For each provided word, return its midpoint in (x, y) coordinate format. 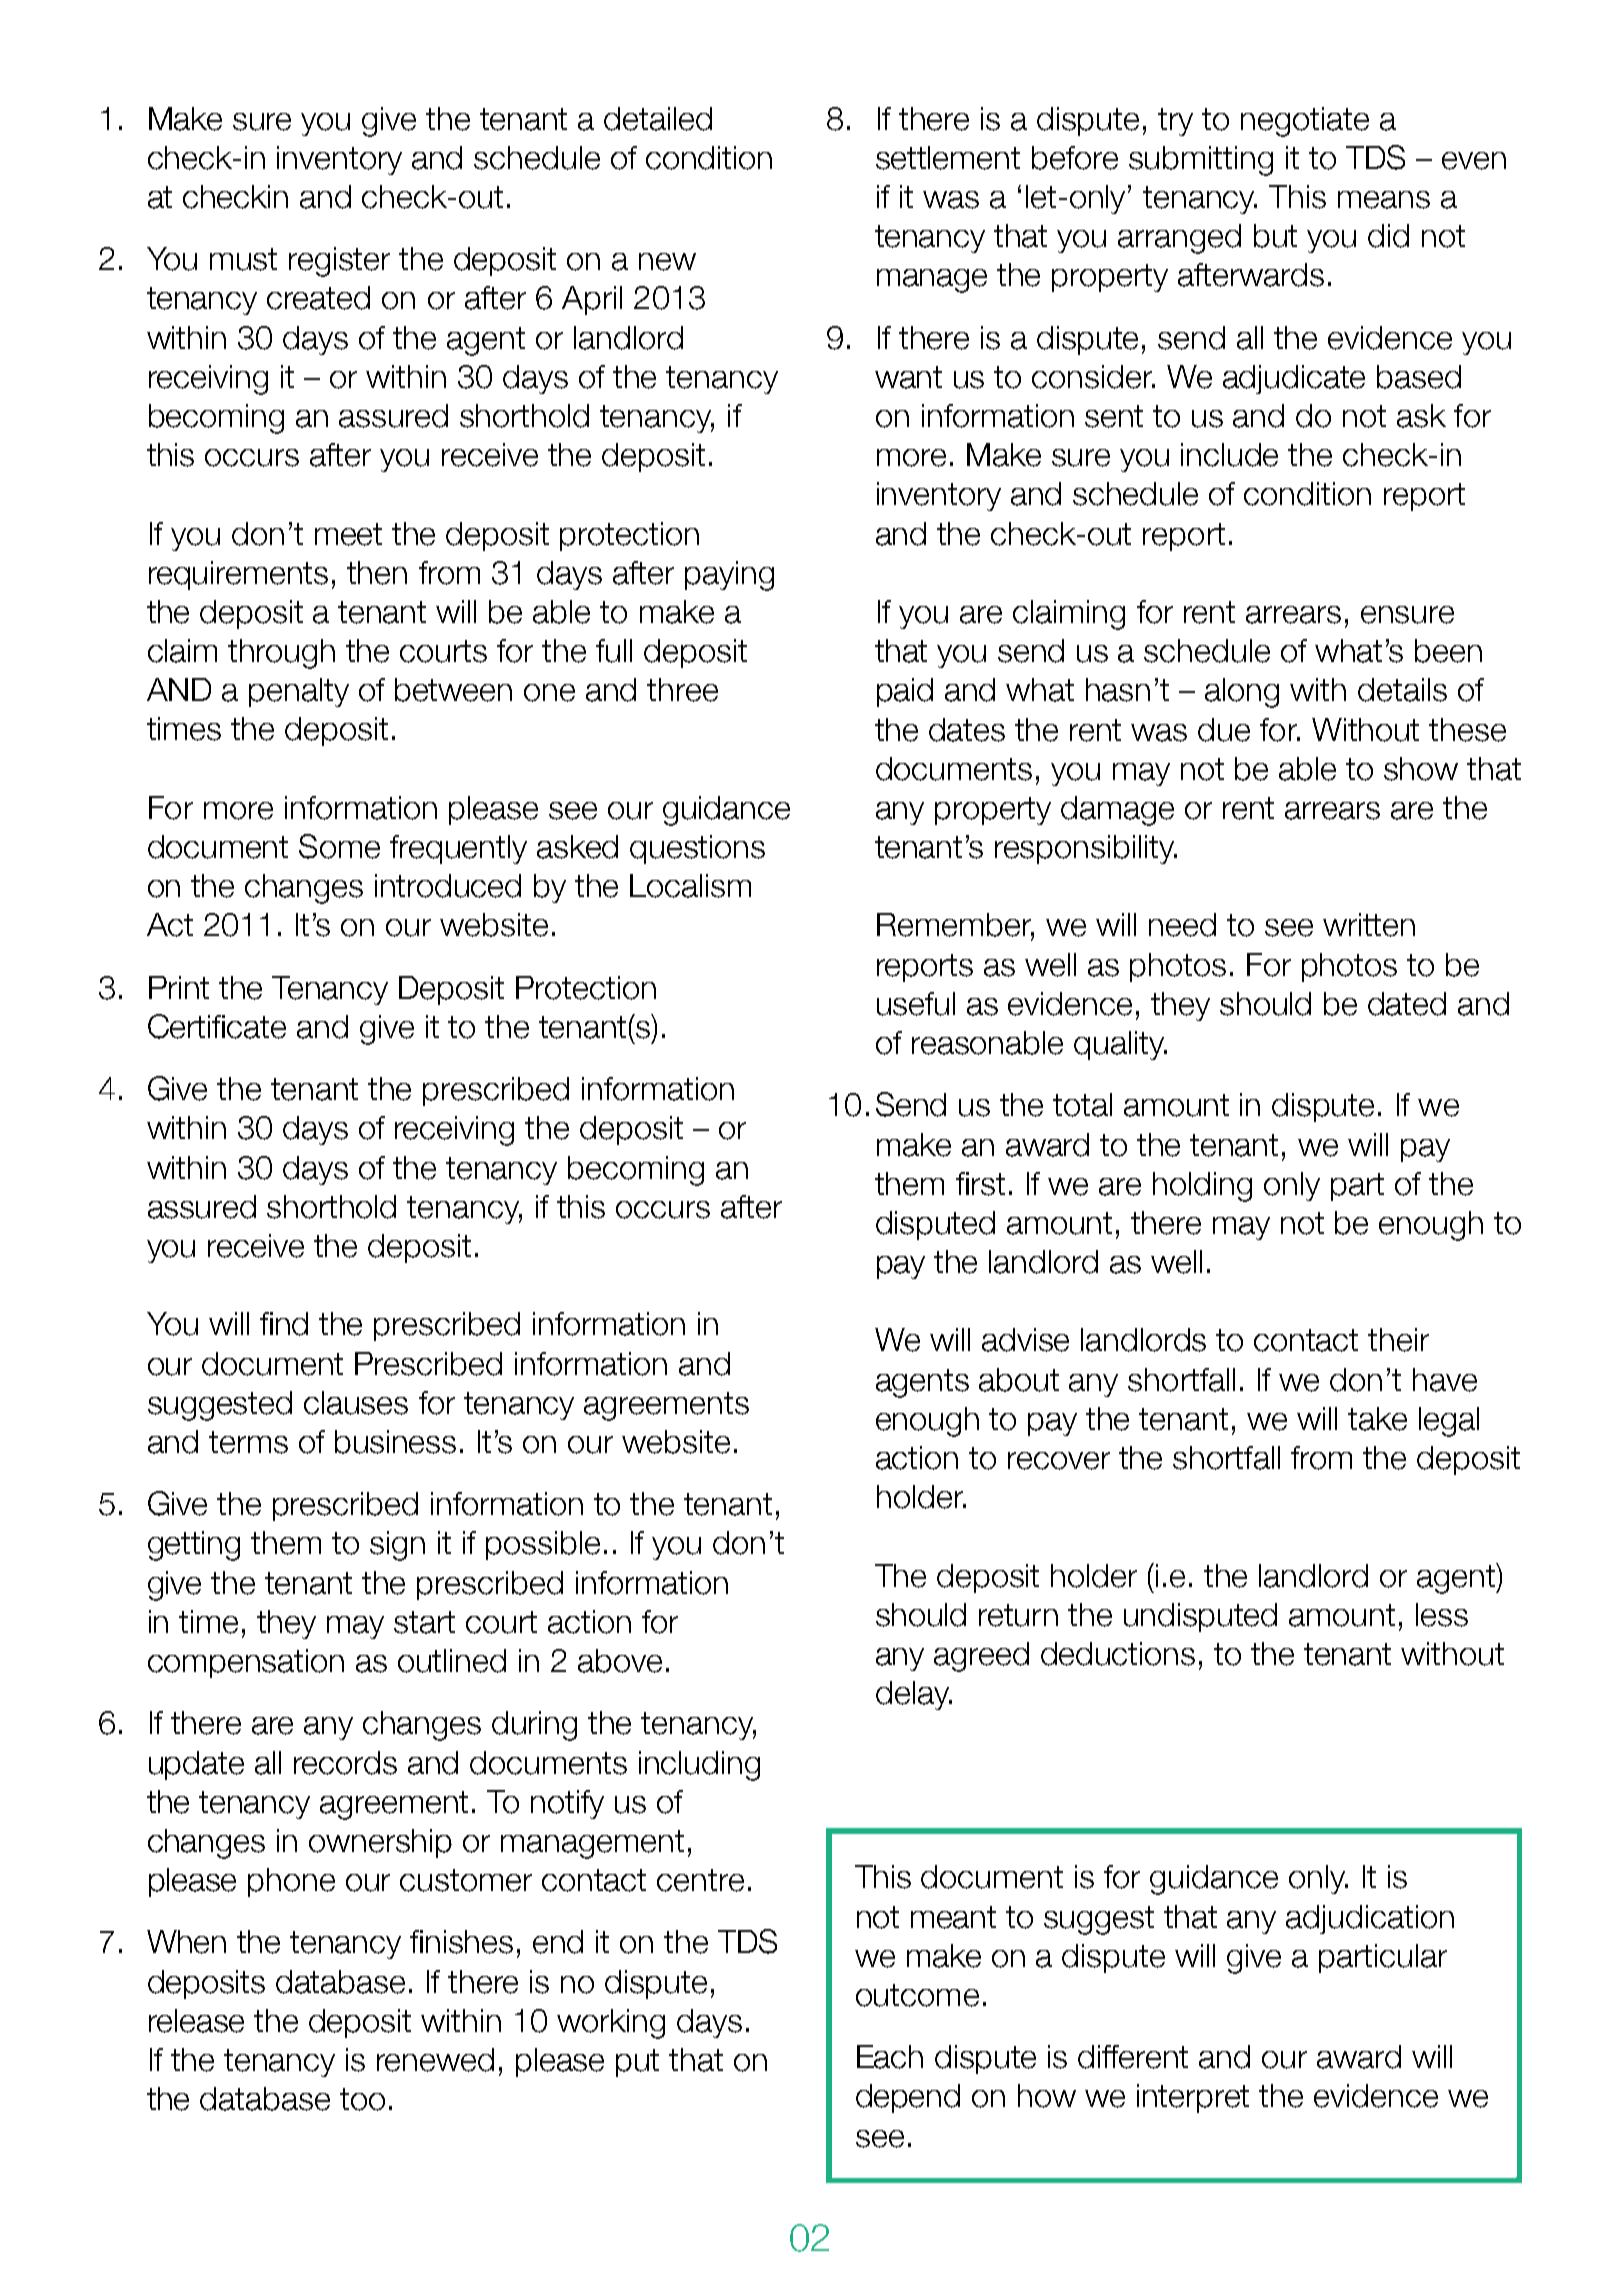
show (1421, 769)
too (362, 2099)
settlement (948, 158)
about (1019, 1380)
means (1384, 200)
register (339, 262)
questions (697, 849)
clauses (356, 1403)
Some (339, 846)
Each (890, 2057)
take (1377, 1419)
